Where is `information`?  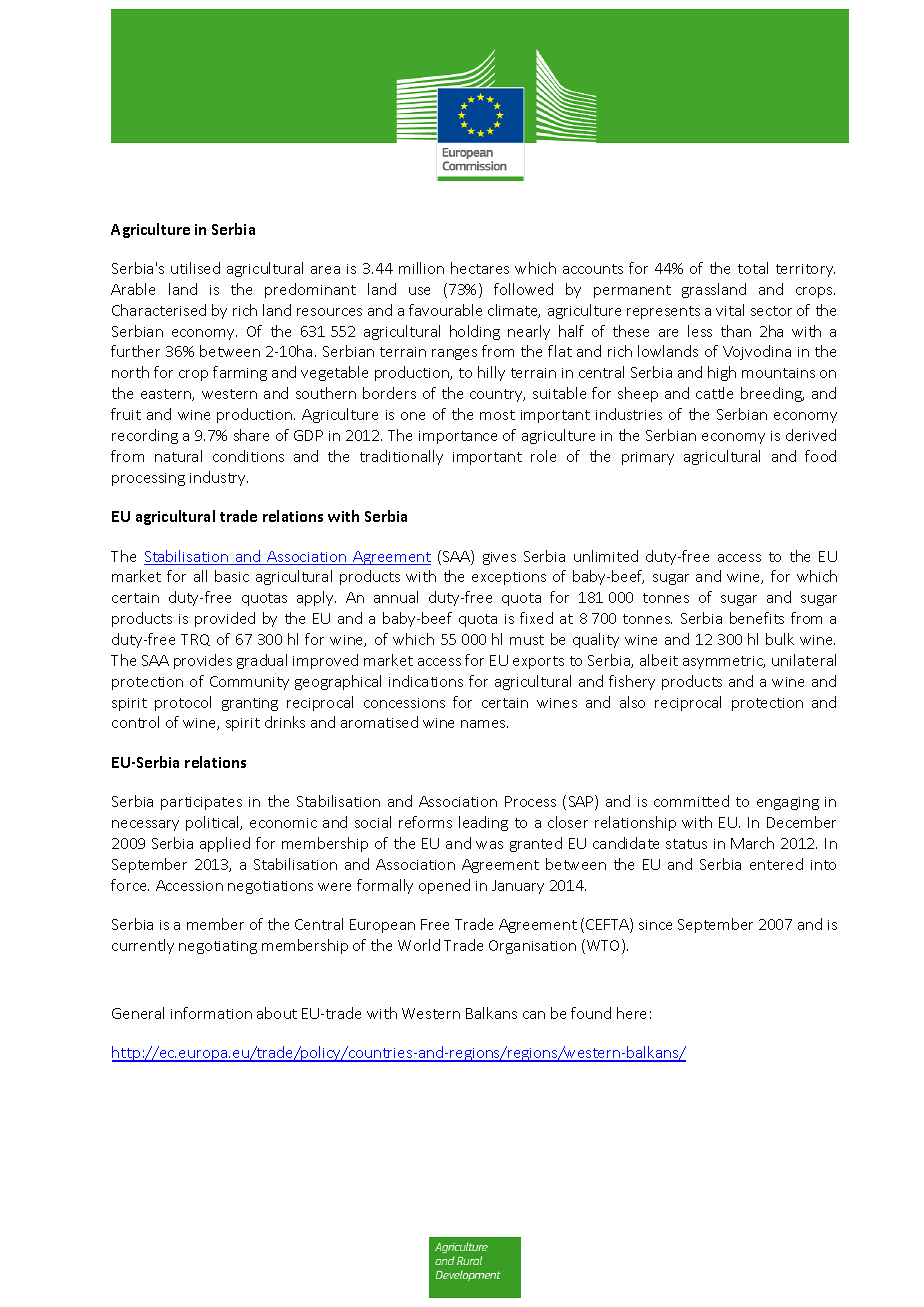 information is located at coordinates (211, 1013).
